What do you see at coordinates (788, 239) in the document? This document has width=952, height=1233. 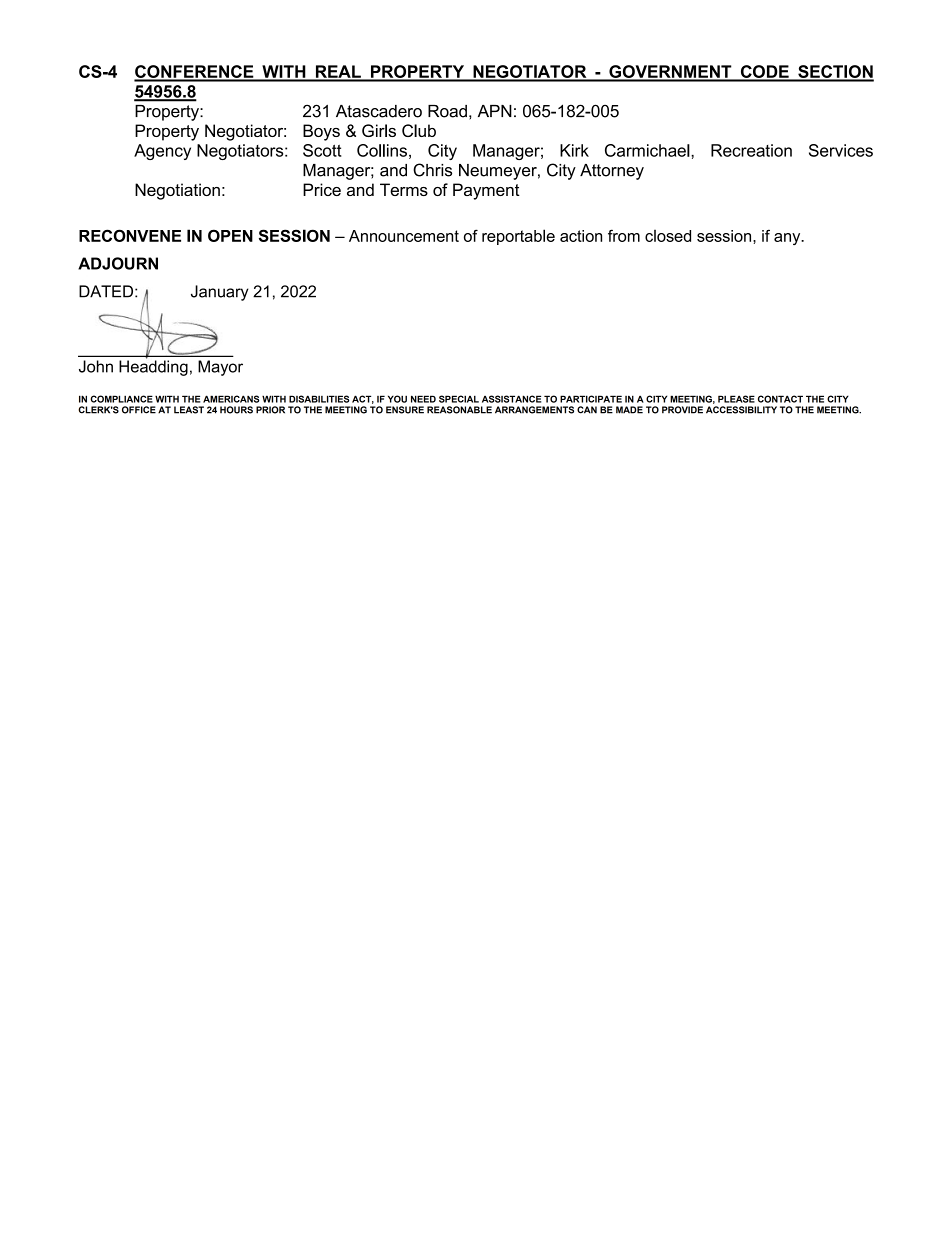 I see `any` at bounding box center [788, 239].
